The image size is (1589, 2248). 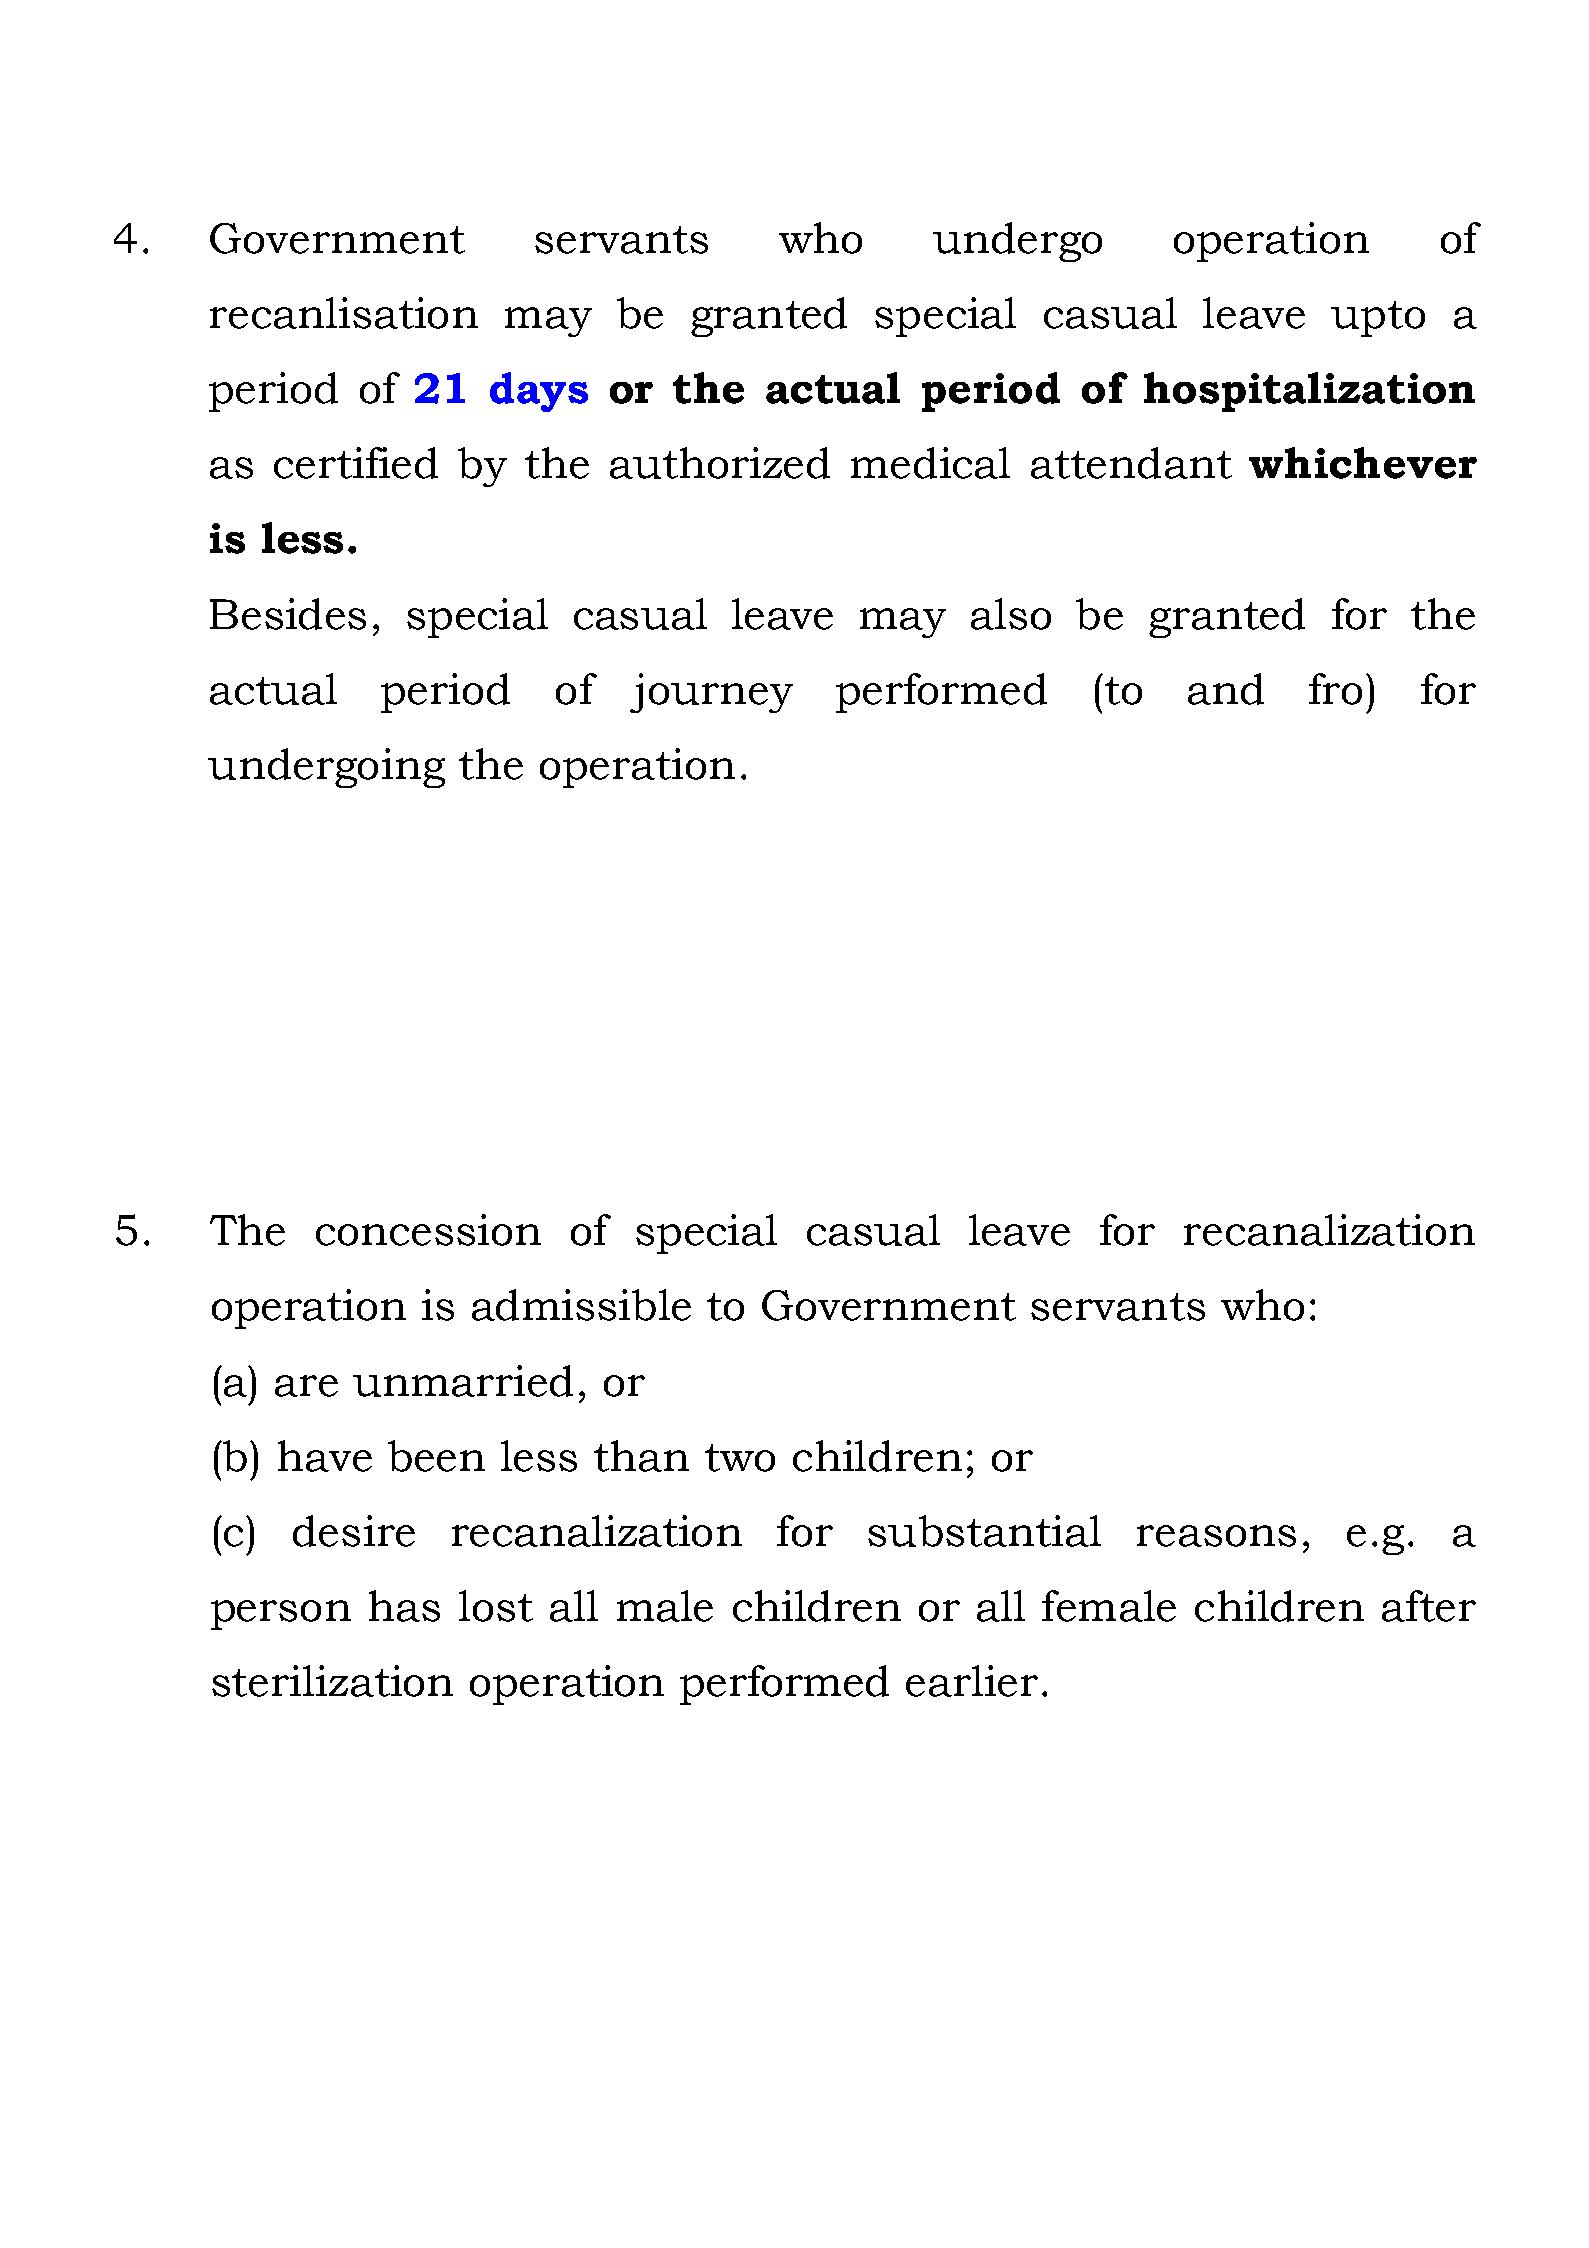 What do you see at coordinates (1429, 1606) in the image?
I see `after` at bounding box center [1429, 1606].
